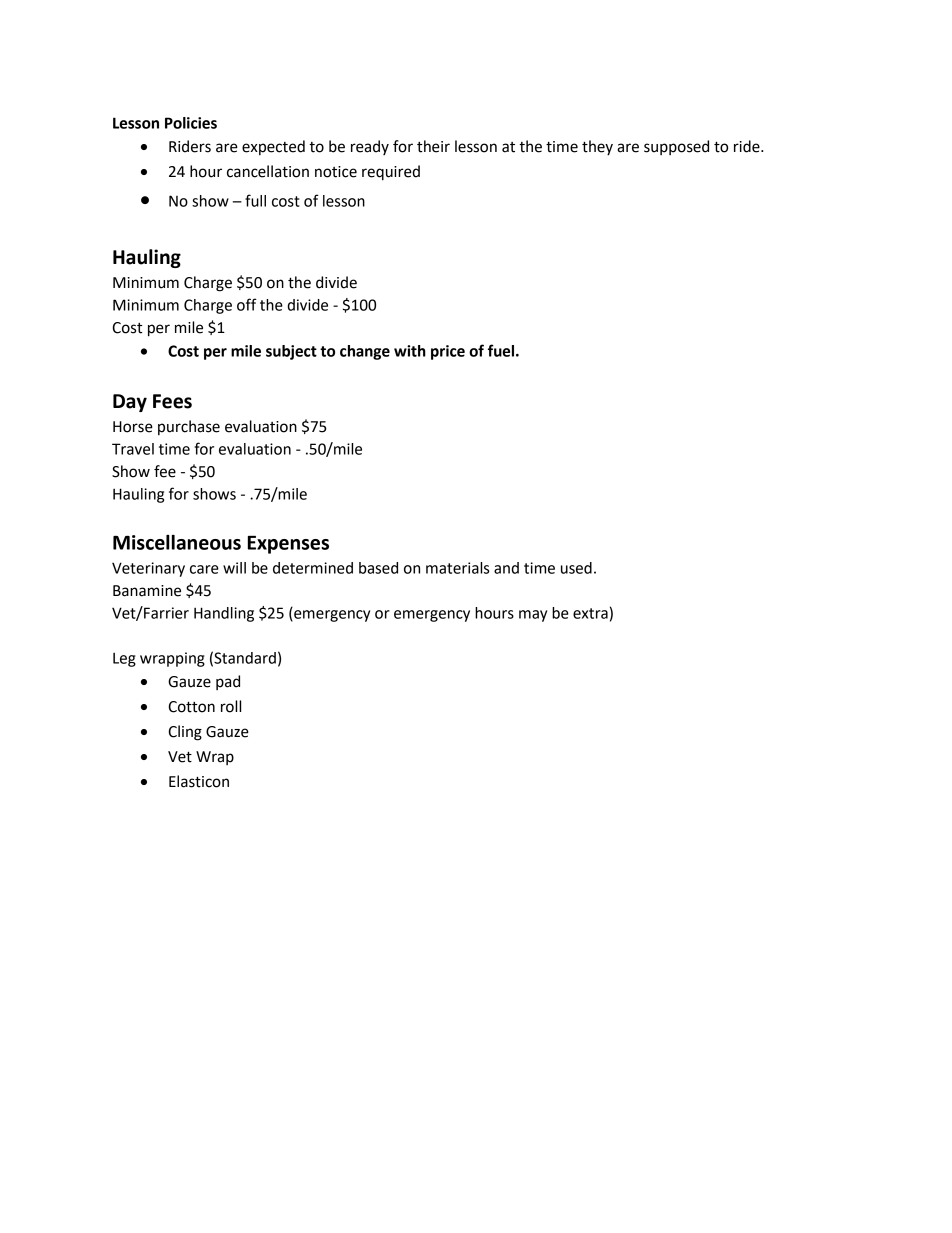  I want to click on required, so click(391, 173).
